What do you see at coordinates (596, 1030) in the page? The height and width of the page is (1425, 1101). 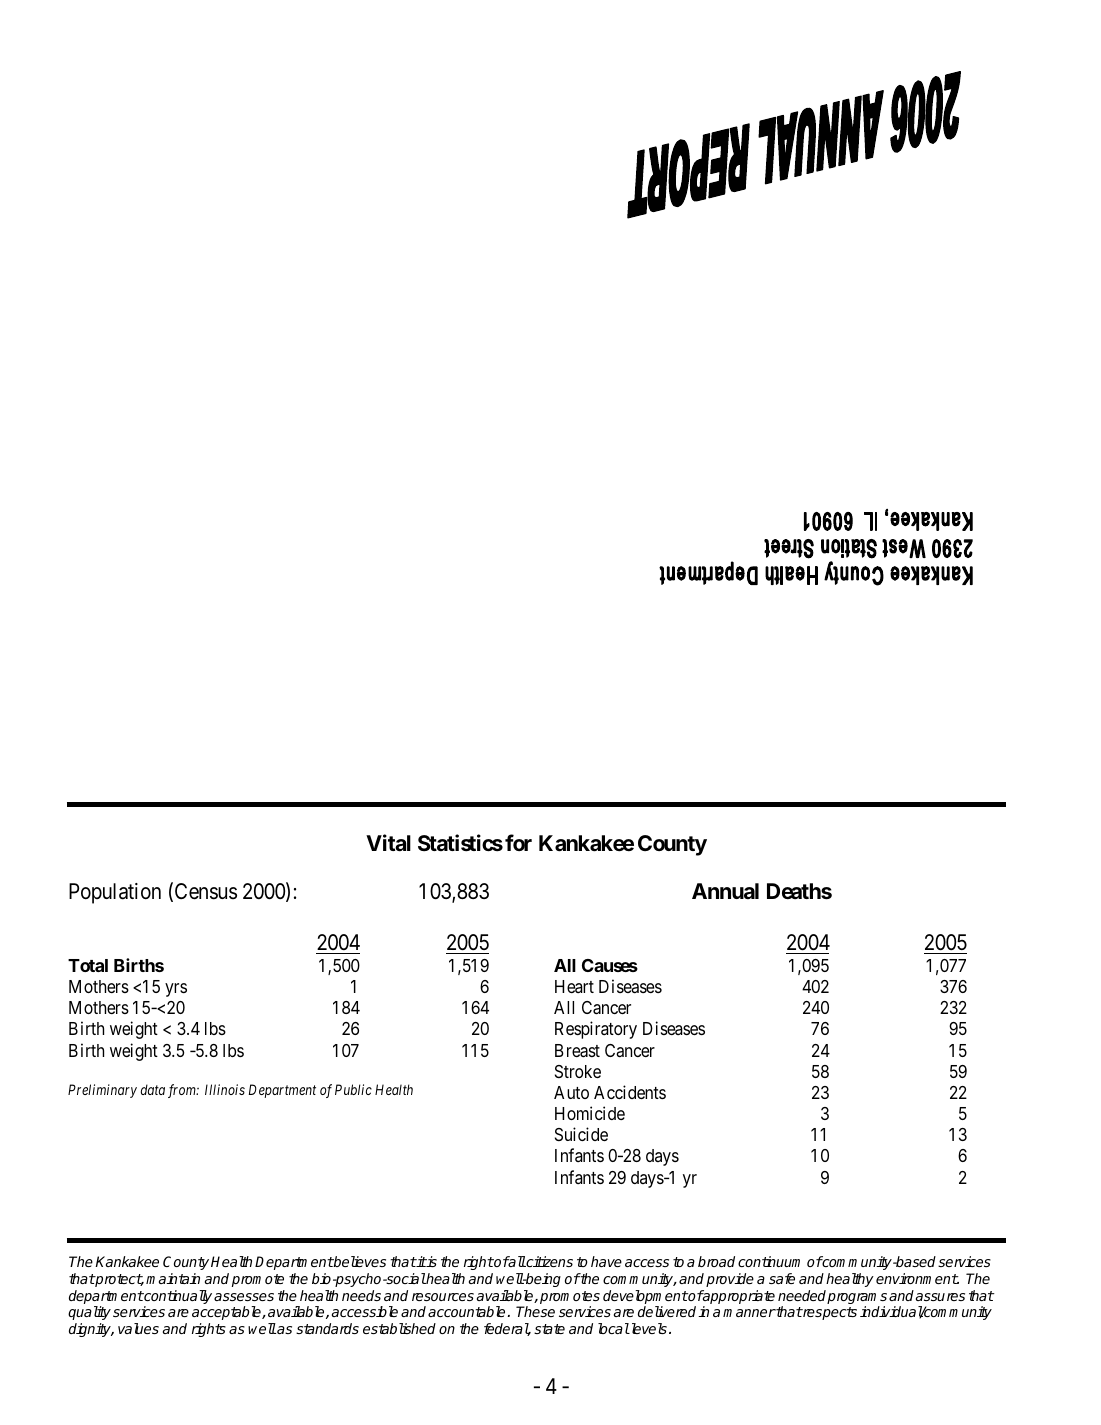 I see `Respiratory` at bounding box center [596, 1030].
